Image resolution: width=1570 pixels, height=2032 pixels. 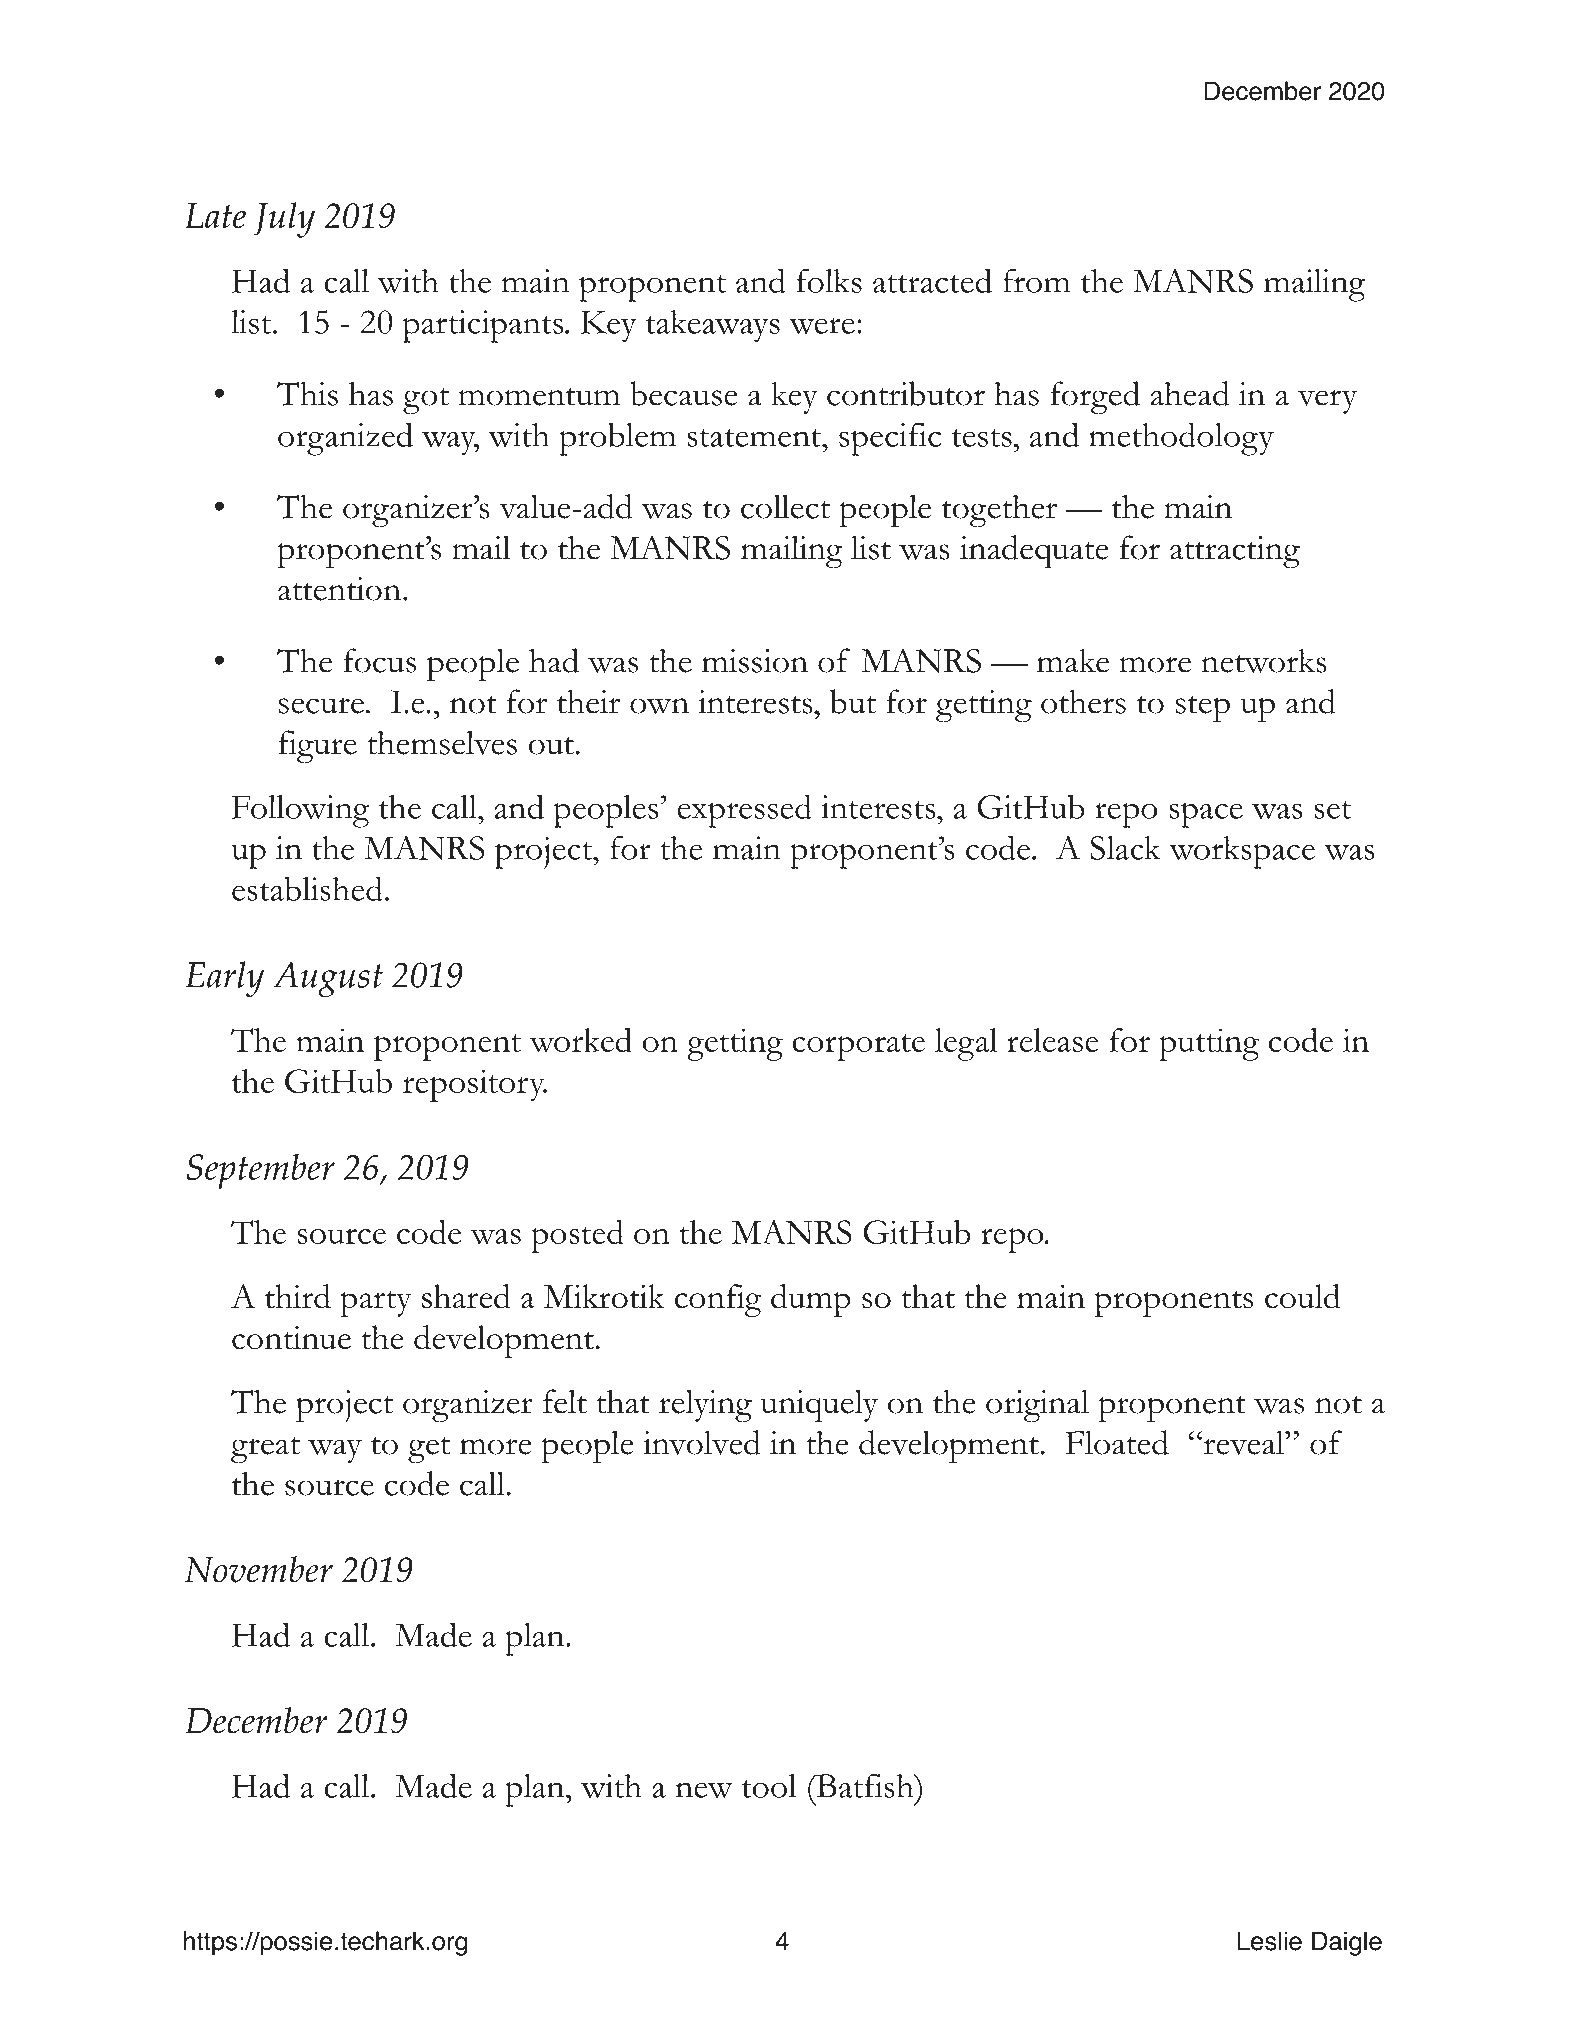 I want to click on could, so click(x=1302, y=1296).
